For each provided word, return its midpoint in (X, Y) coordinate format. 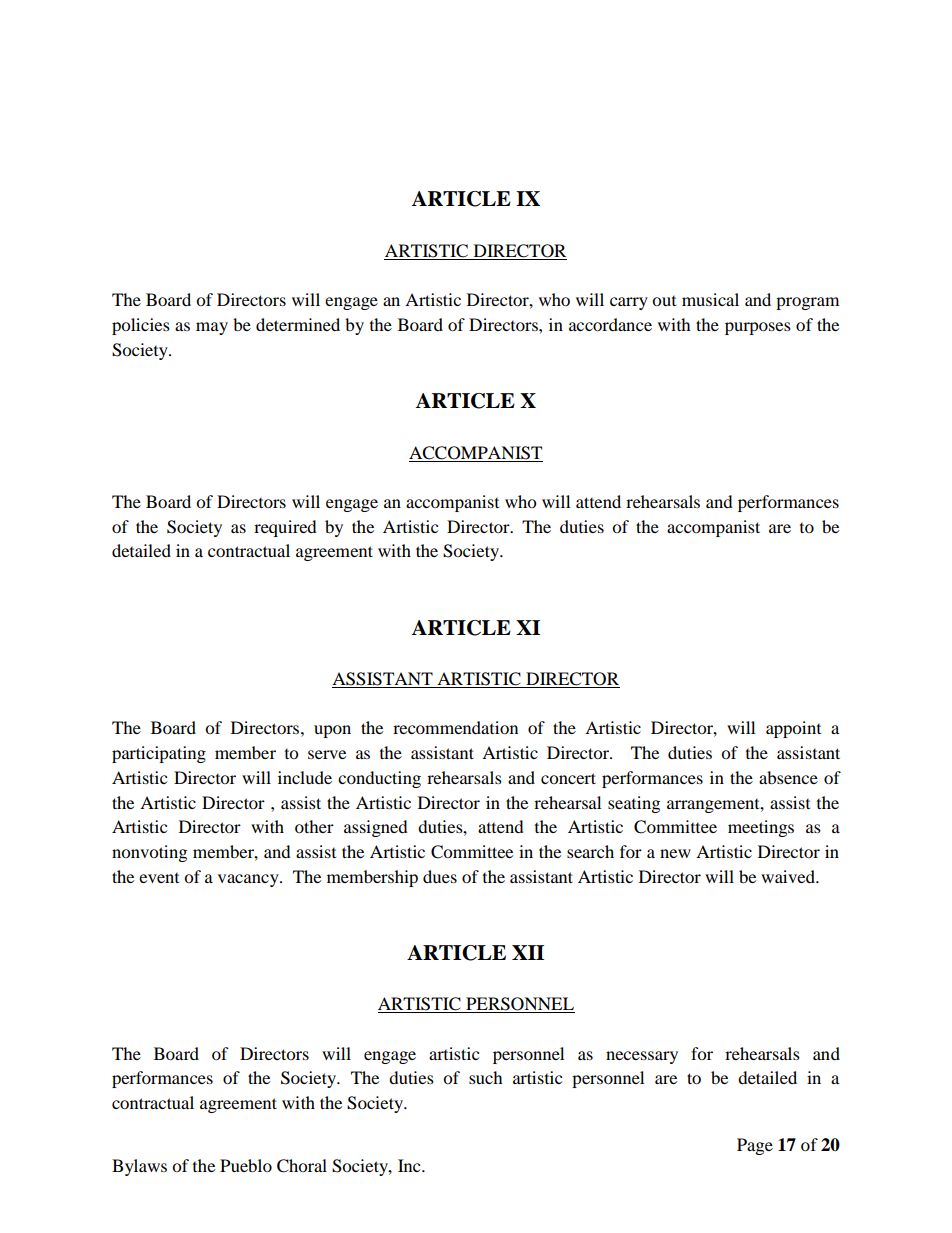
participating (159, 754)
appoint (793, 729)
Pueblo (246, 1165)
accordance (610, 324)
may (212, 328)
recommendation (455, 727)
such (486, 1077)
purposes (758, 328)
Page (755, 1146)
